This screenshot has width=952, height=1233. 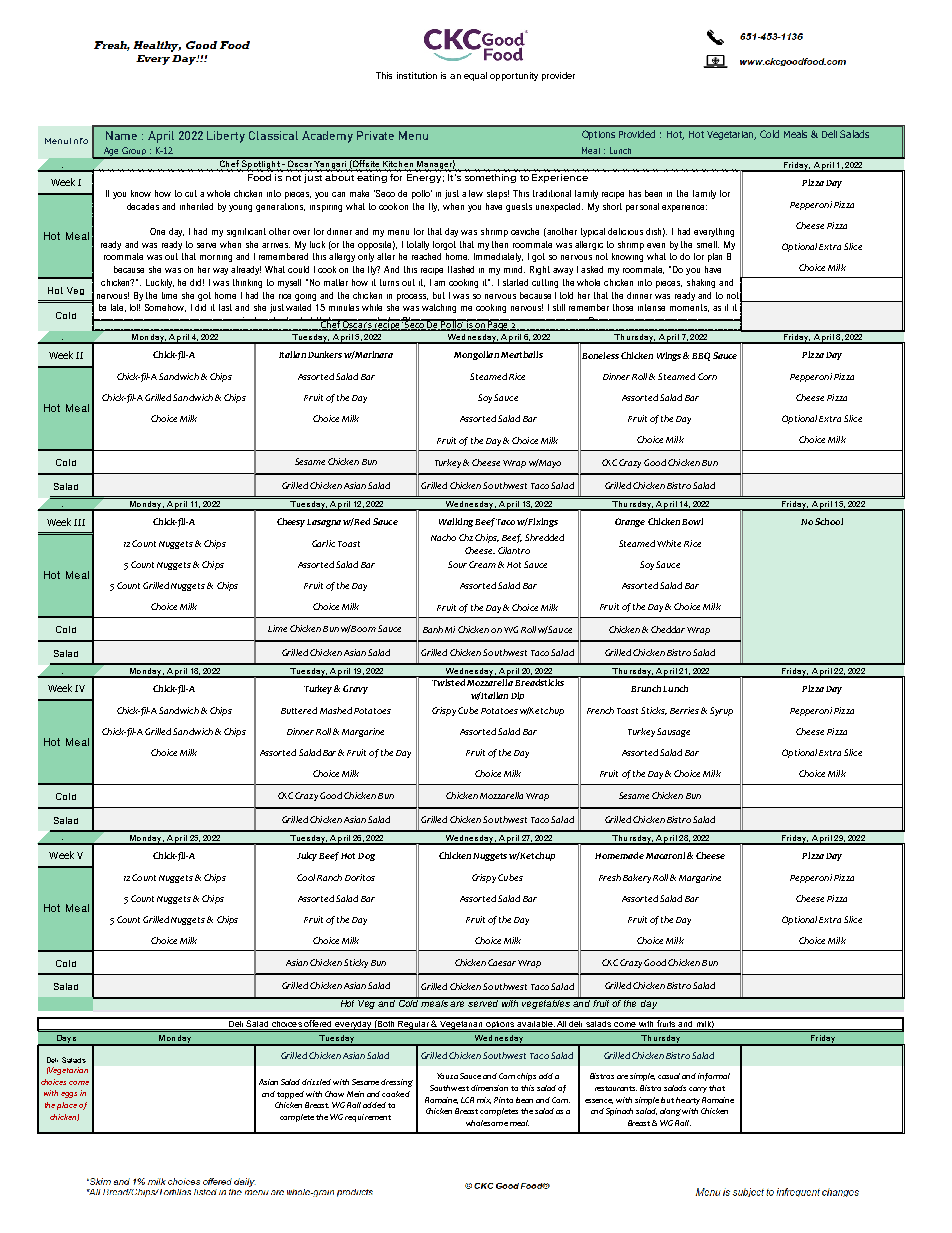 I want to click on eggs, so click(x=69, y=1095).
